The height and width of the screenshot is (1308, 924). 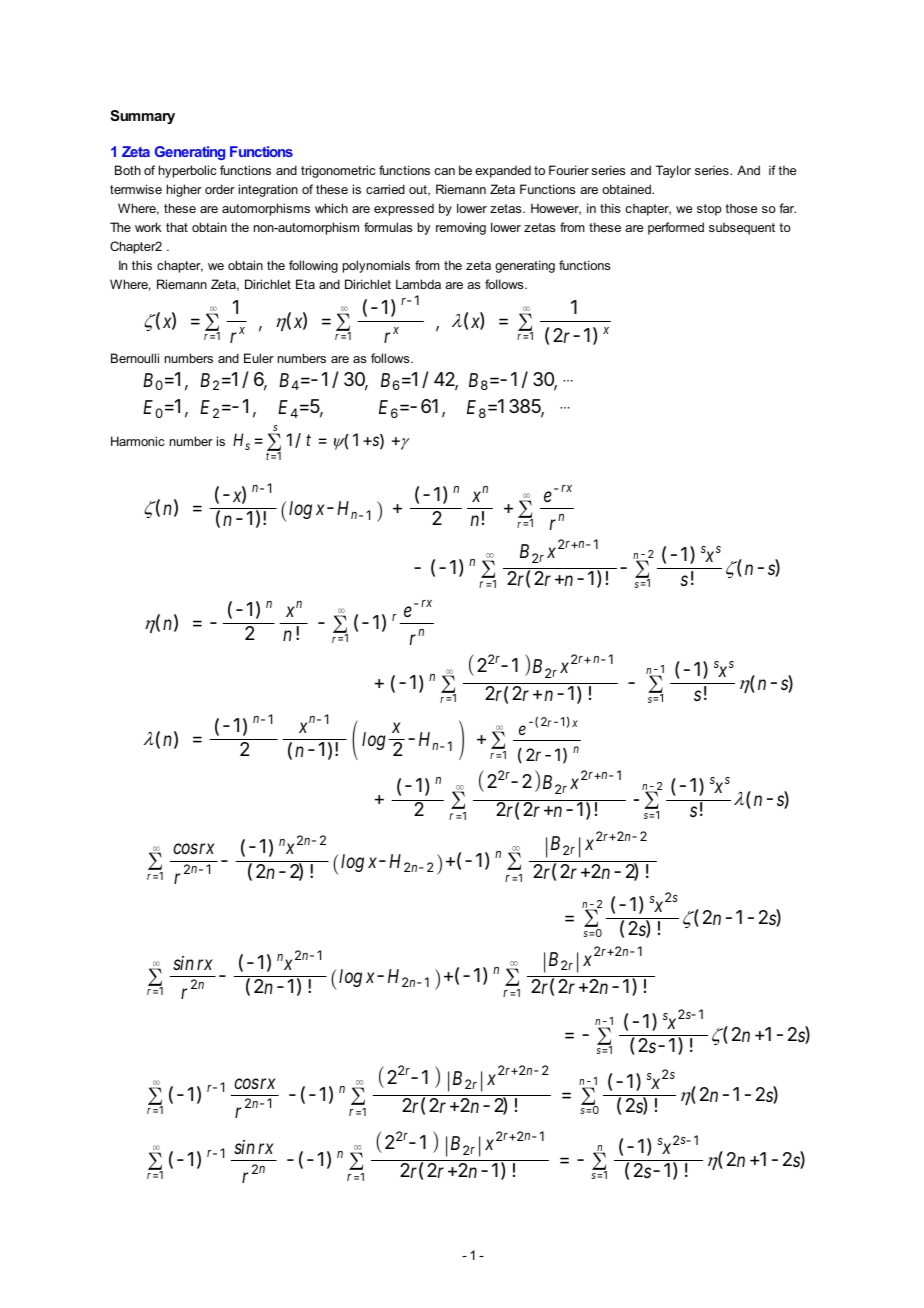 I want to click on Bernoulli, so click(x=135, y=358).
